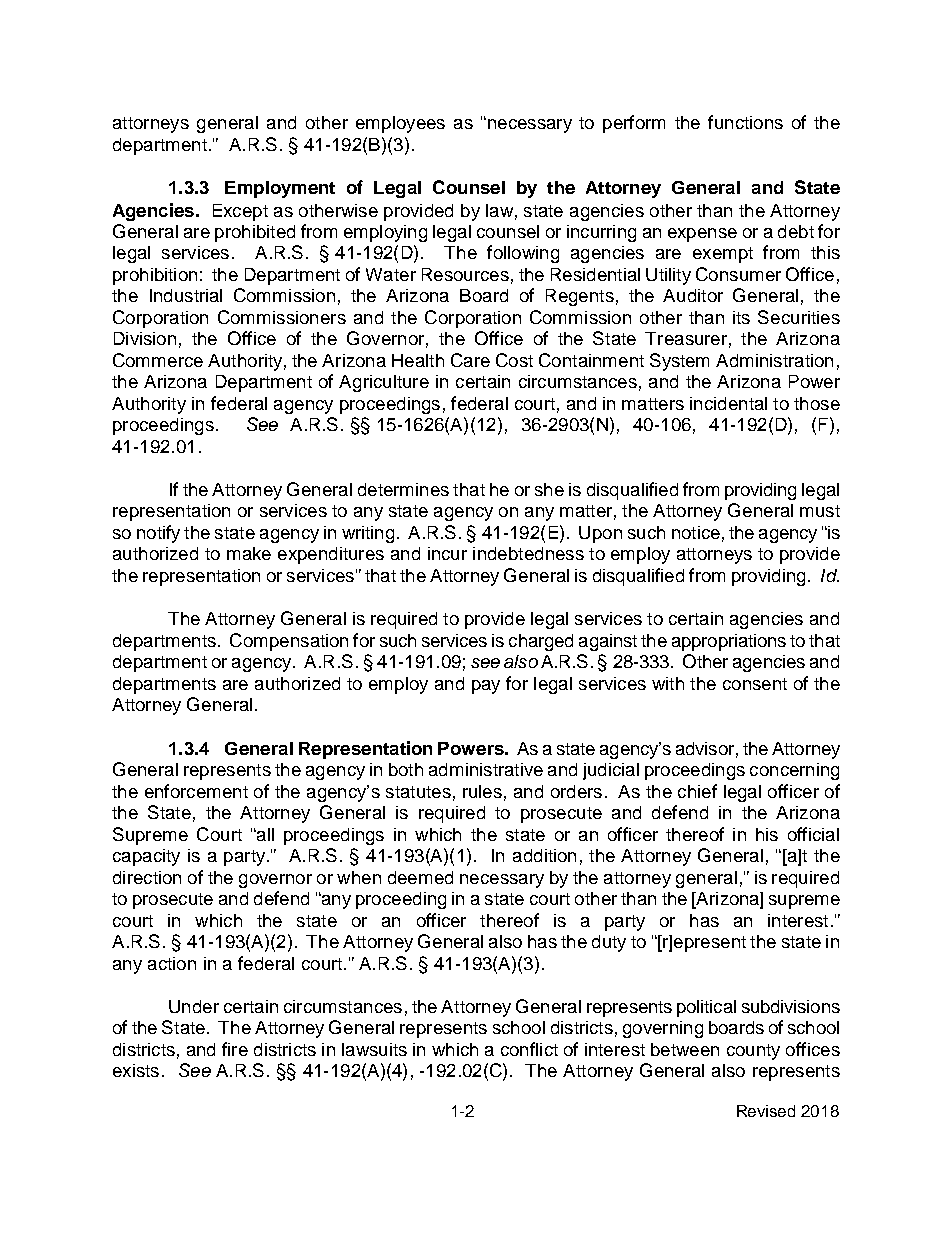 Image resolution: width=952 pixels, height=1233 pixels. What do you see at coordinates (470, 360) in the screenshot?
I see `Care` at bounding box center [470, 360].
